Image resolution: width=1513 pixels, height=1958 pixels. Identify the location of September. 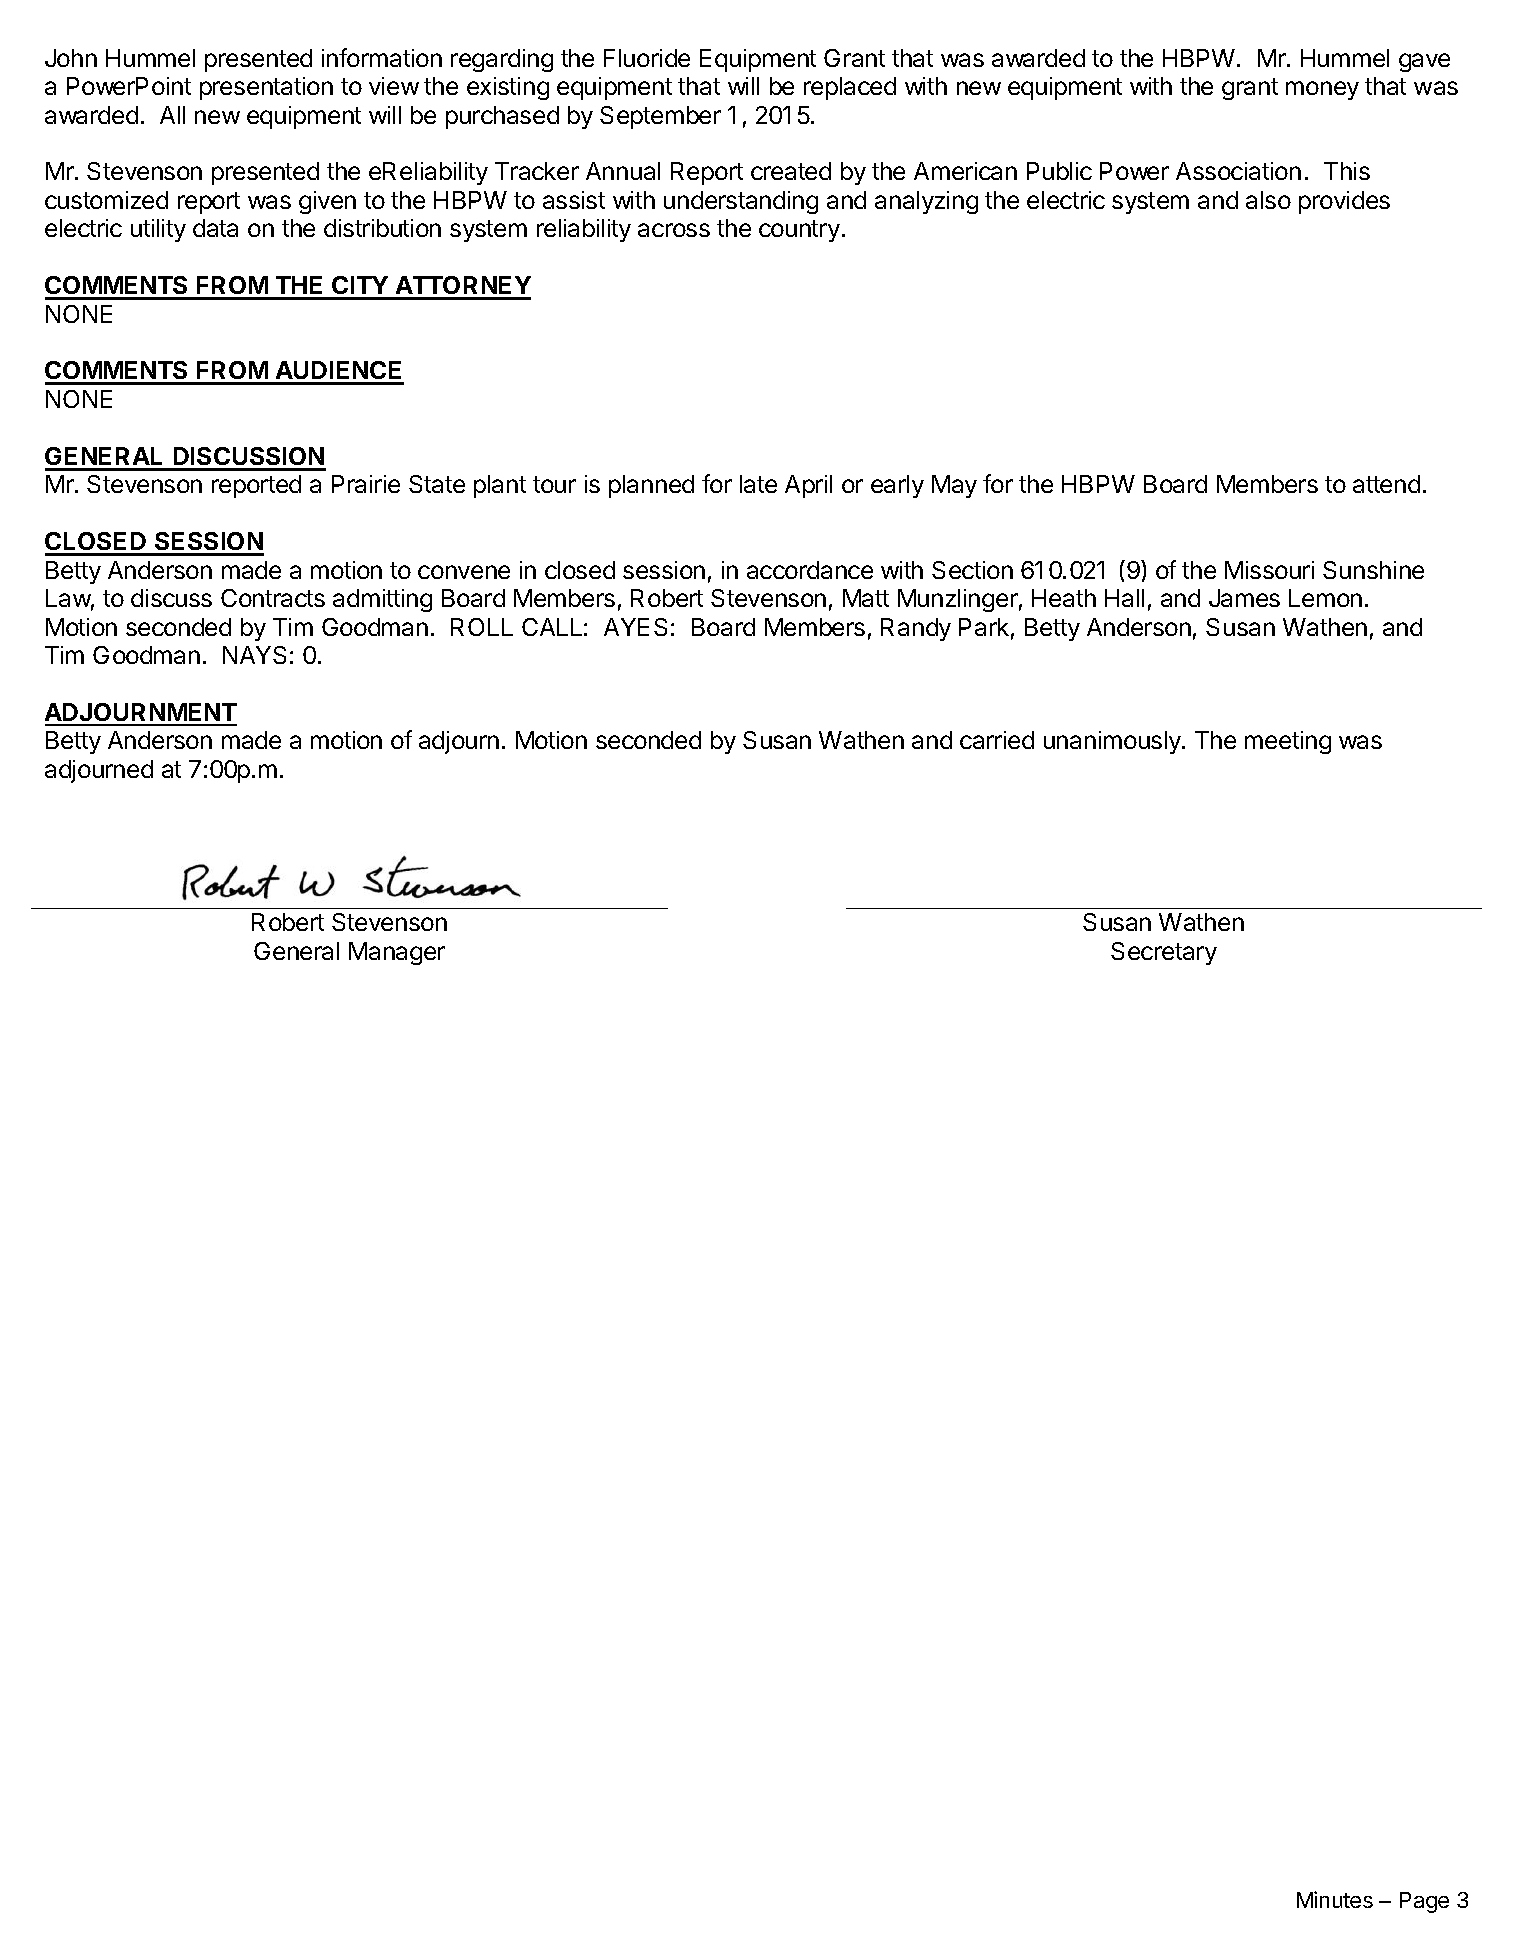
(660, 117).
